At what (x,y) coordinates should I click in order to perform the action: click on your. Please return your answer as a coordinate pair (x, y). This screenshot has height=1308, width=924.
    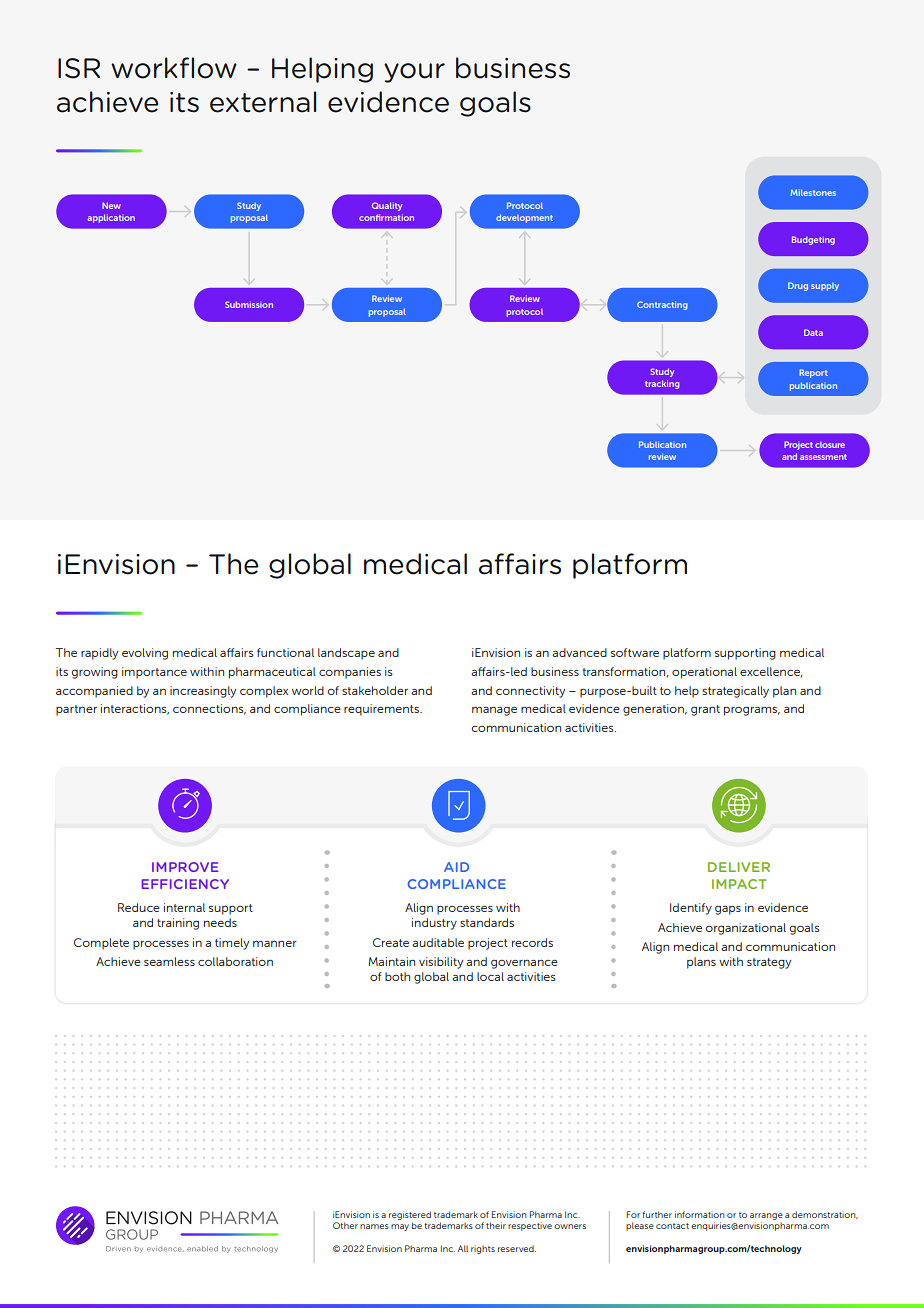
    Looking at the image, I should click on (414, 73).
